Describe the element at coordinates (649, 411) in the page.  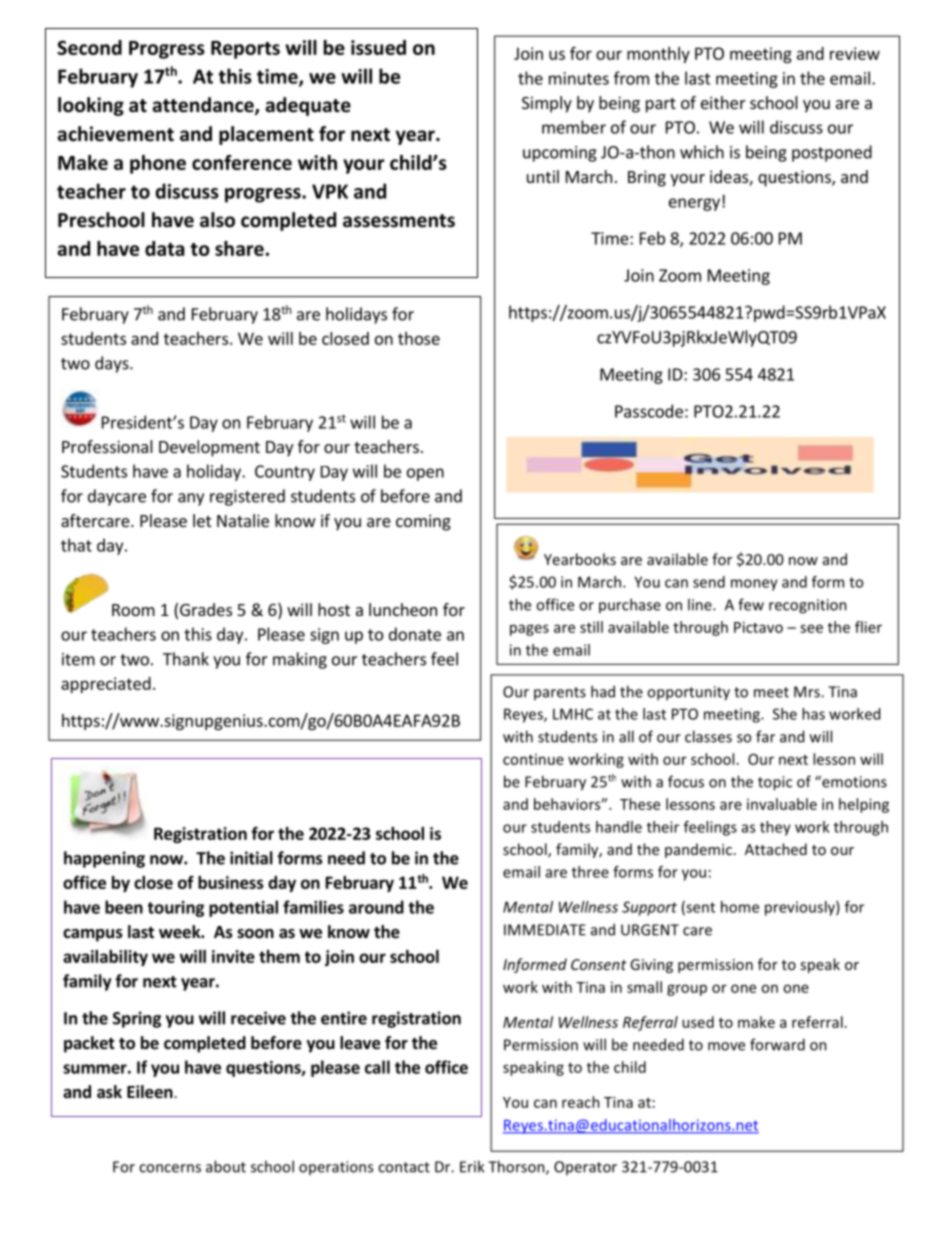
I see `Passcode` at that location.
